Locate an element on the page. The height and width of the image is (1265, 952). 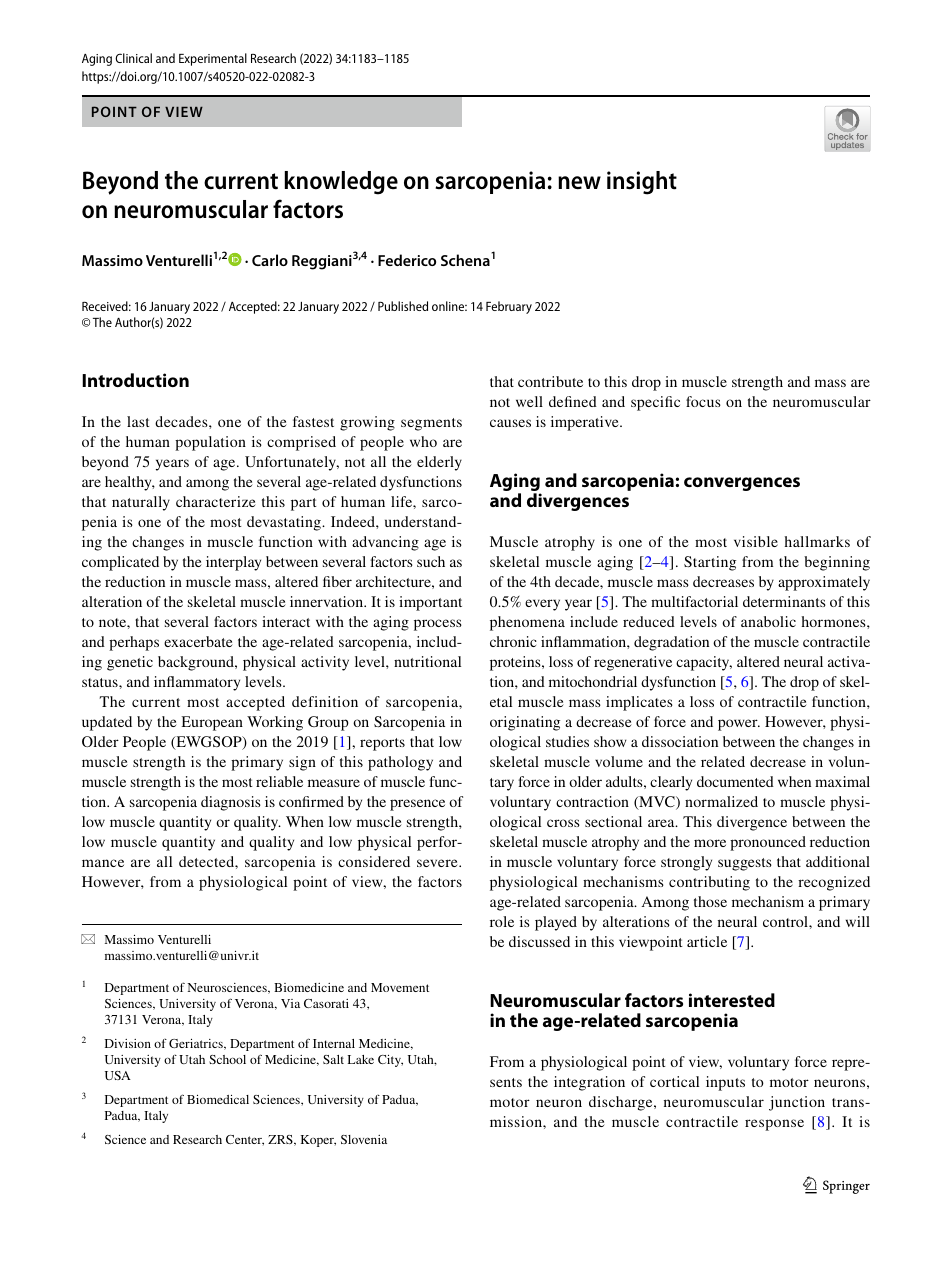
role is located at coordinates (502, 921).
